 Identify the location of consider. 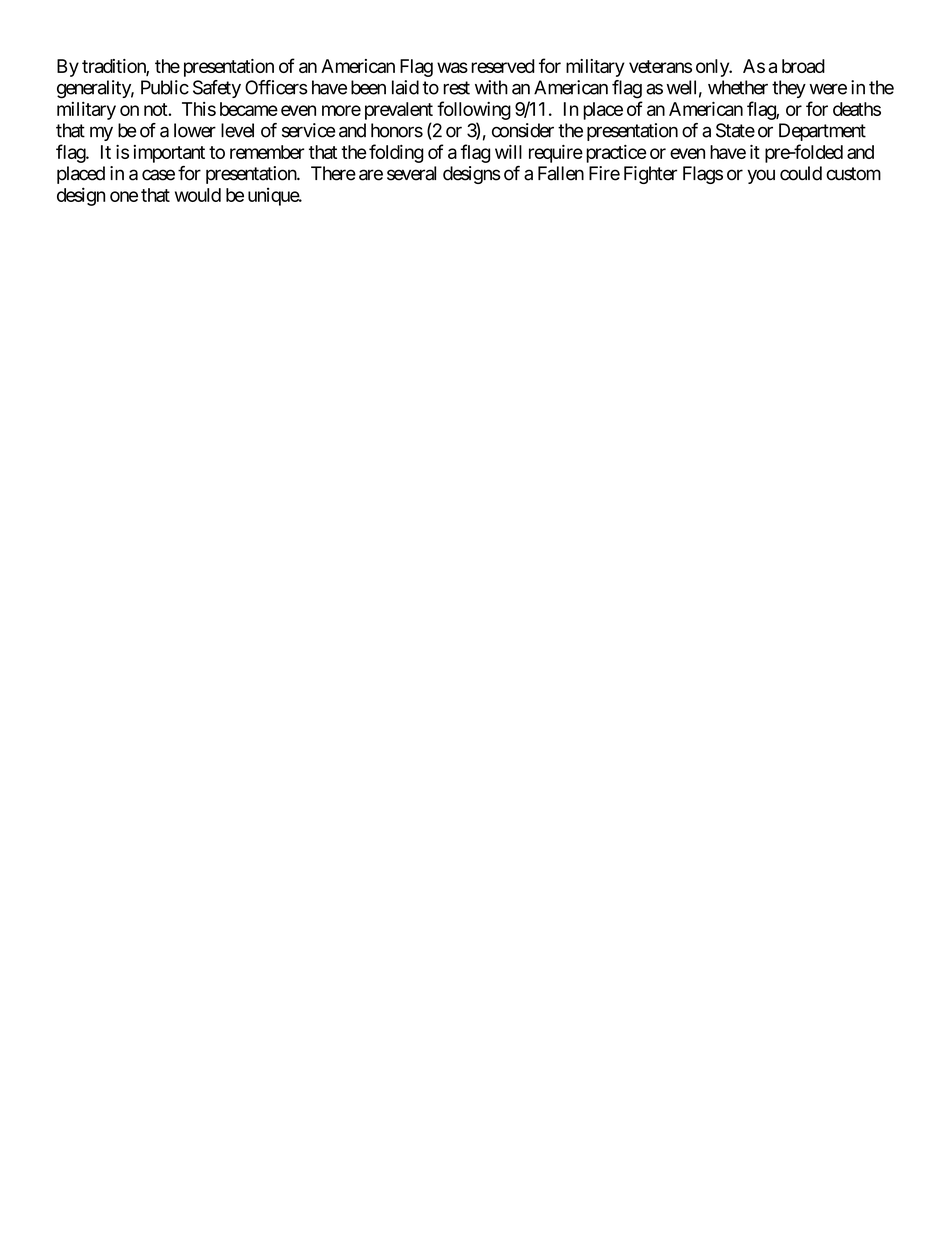
(523, 130).
